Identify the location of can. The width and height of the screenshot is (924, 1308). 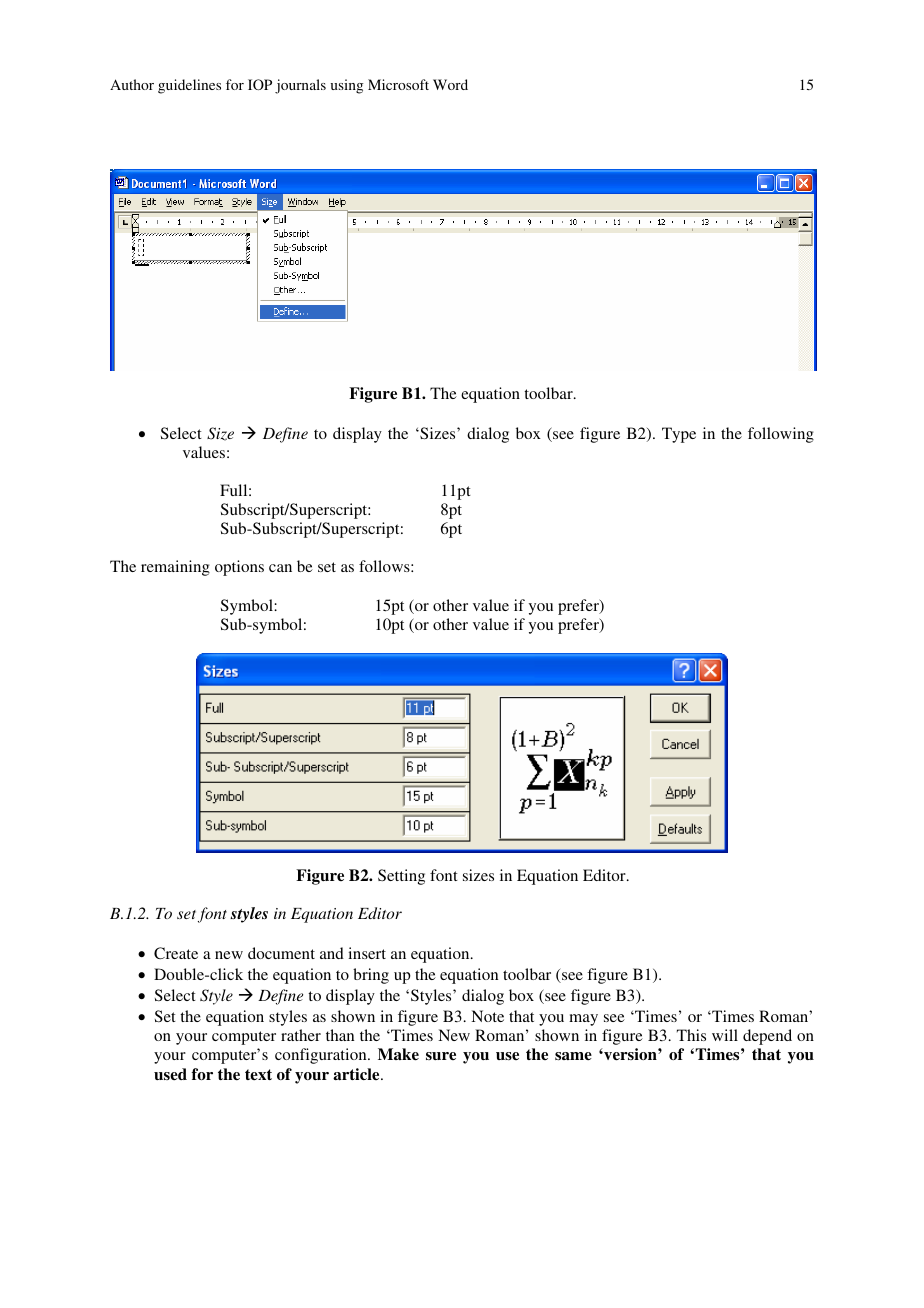
(280, 568).
